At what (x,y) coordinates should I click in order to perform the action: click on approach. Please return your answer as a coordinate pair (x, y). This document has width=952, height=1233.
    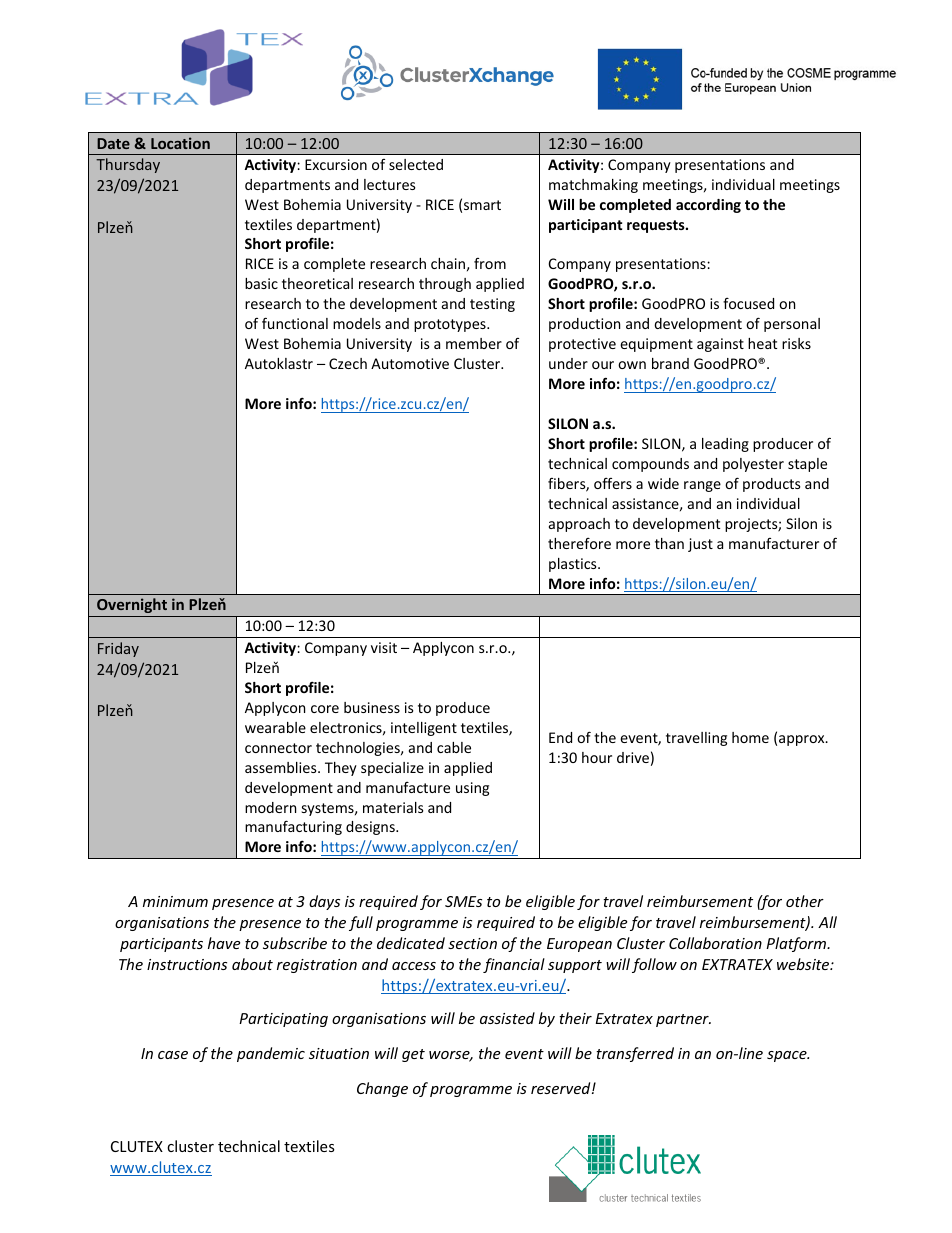
    Looking at the image, I should click on (579, 525).
